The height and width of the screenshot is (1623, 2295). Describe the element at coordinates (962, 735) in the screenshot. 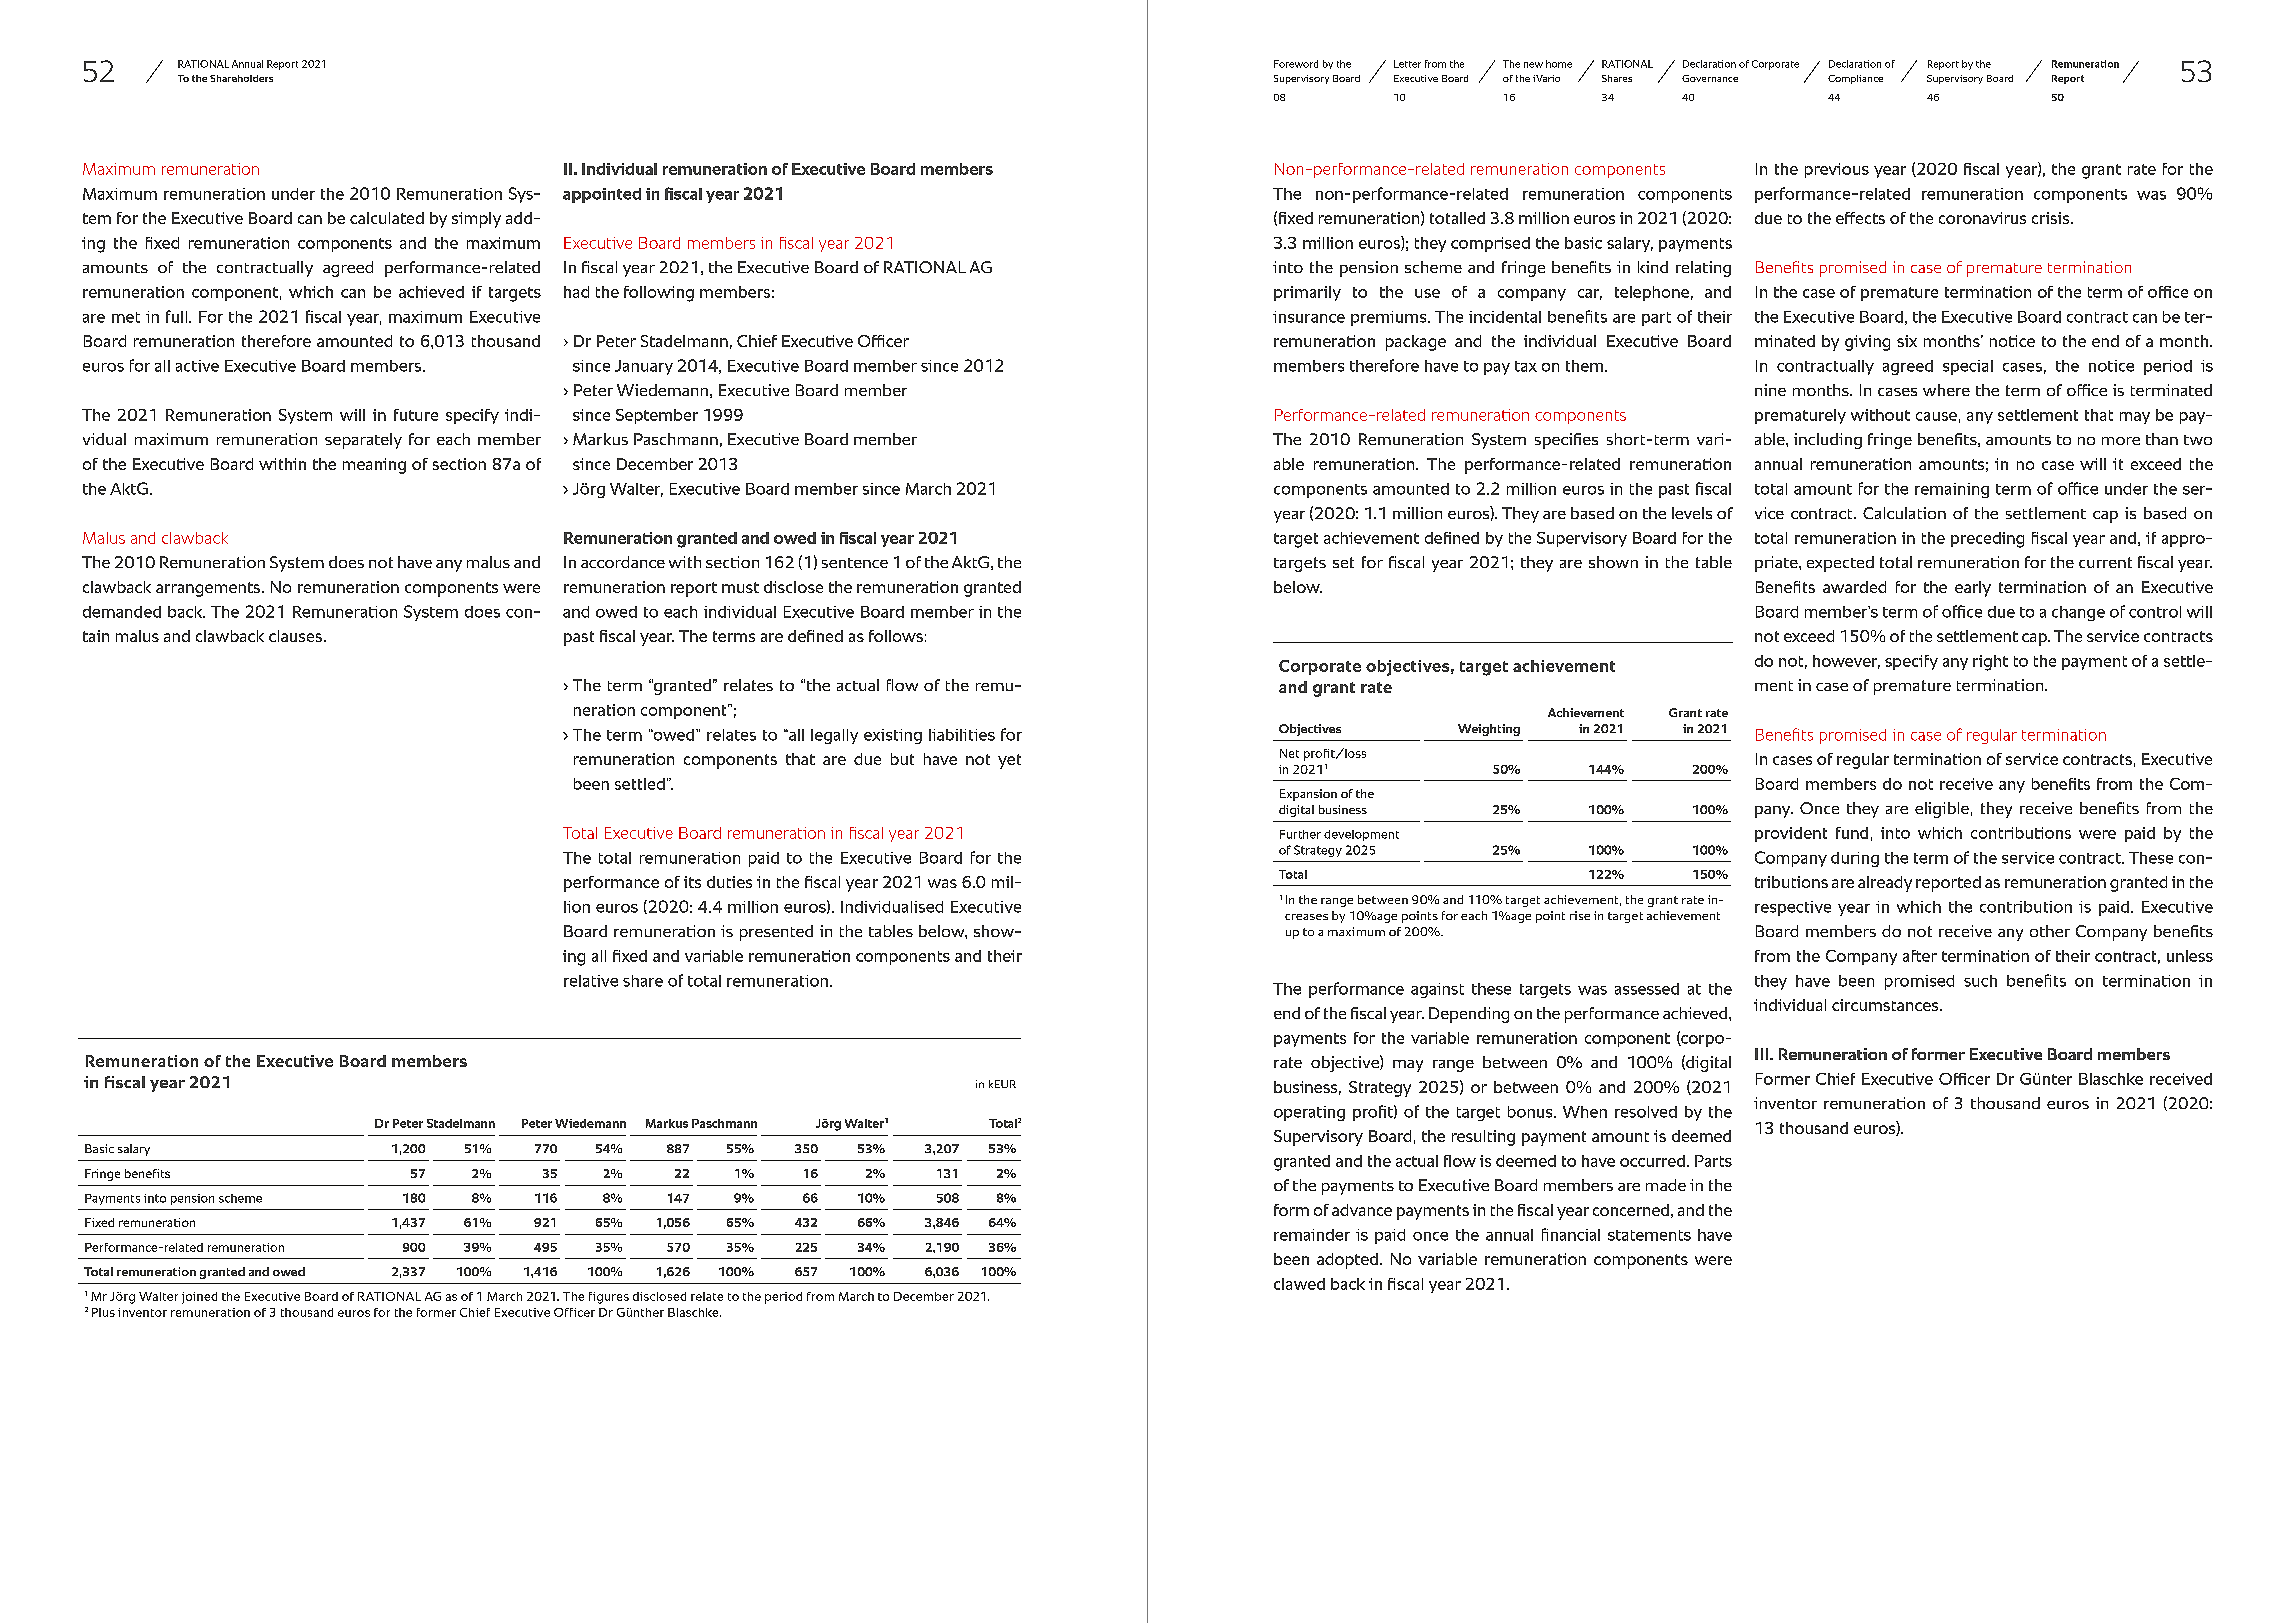

I see `liabilities` at that location.
